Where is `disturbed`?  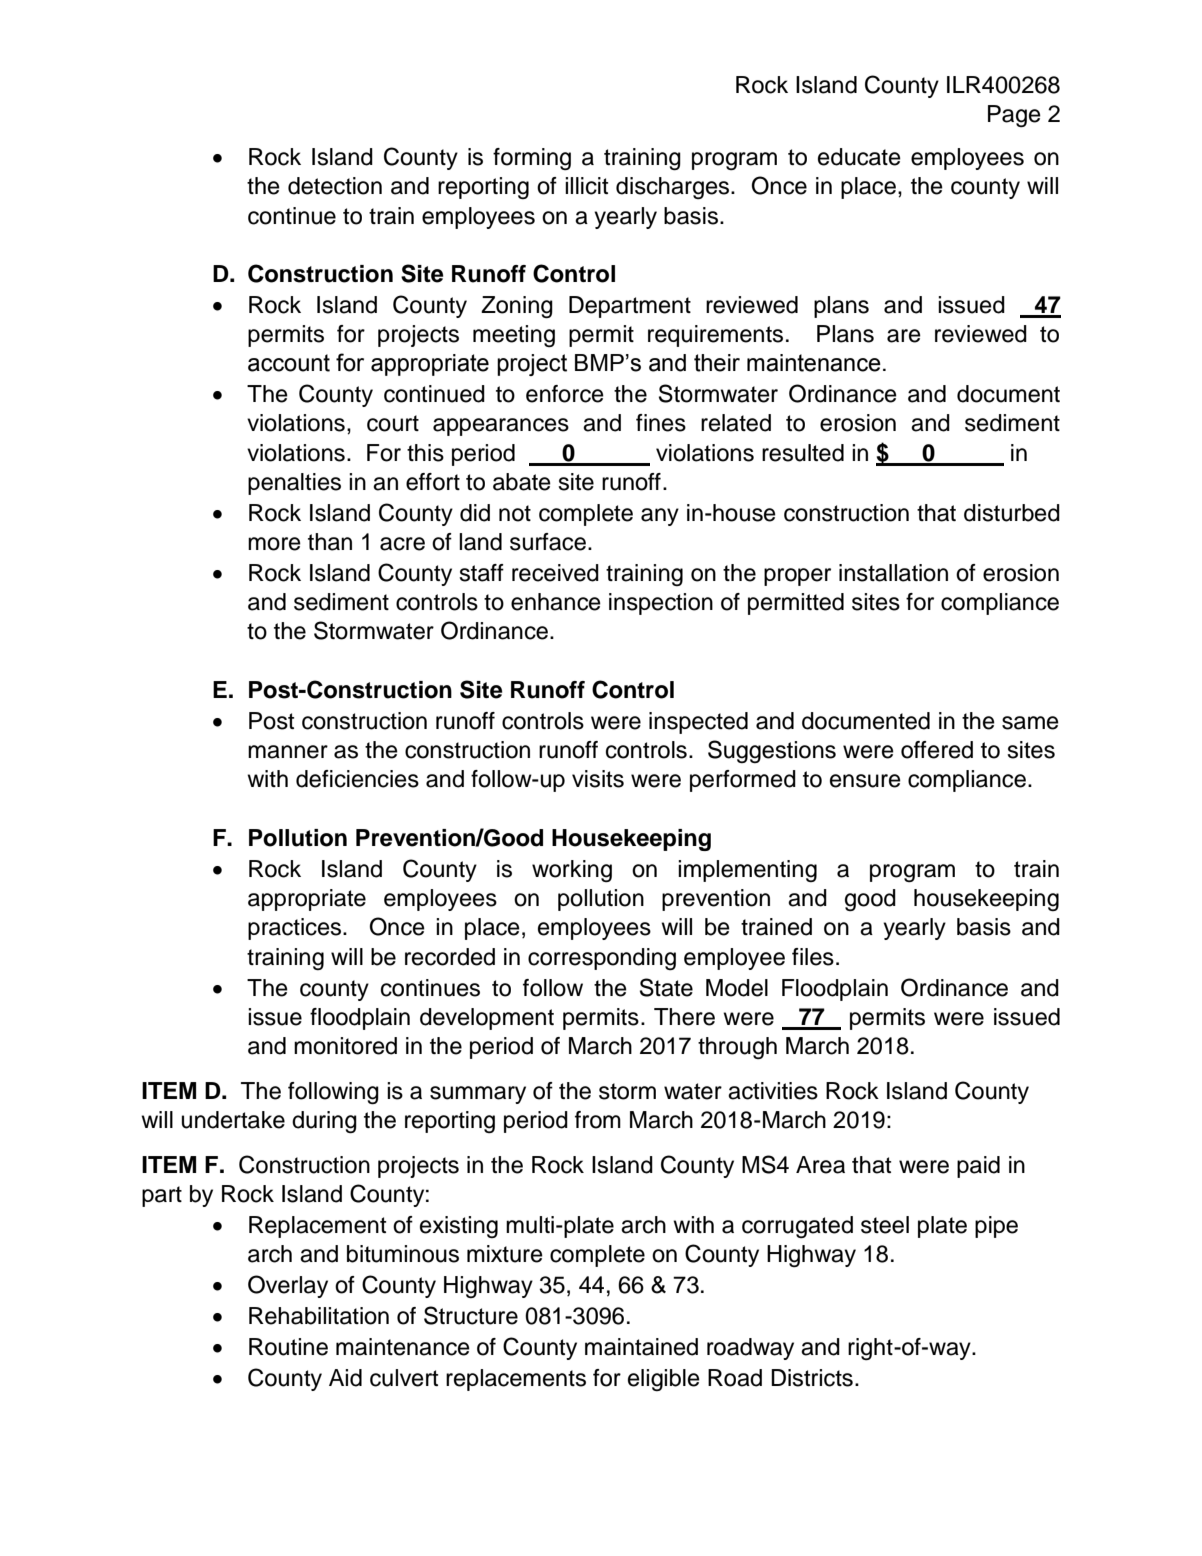 disturbed is located at coordinates (1012, 513).
